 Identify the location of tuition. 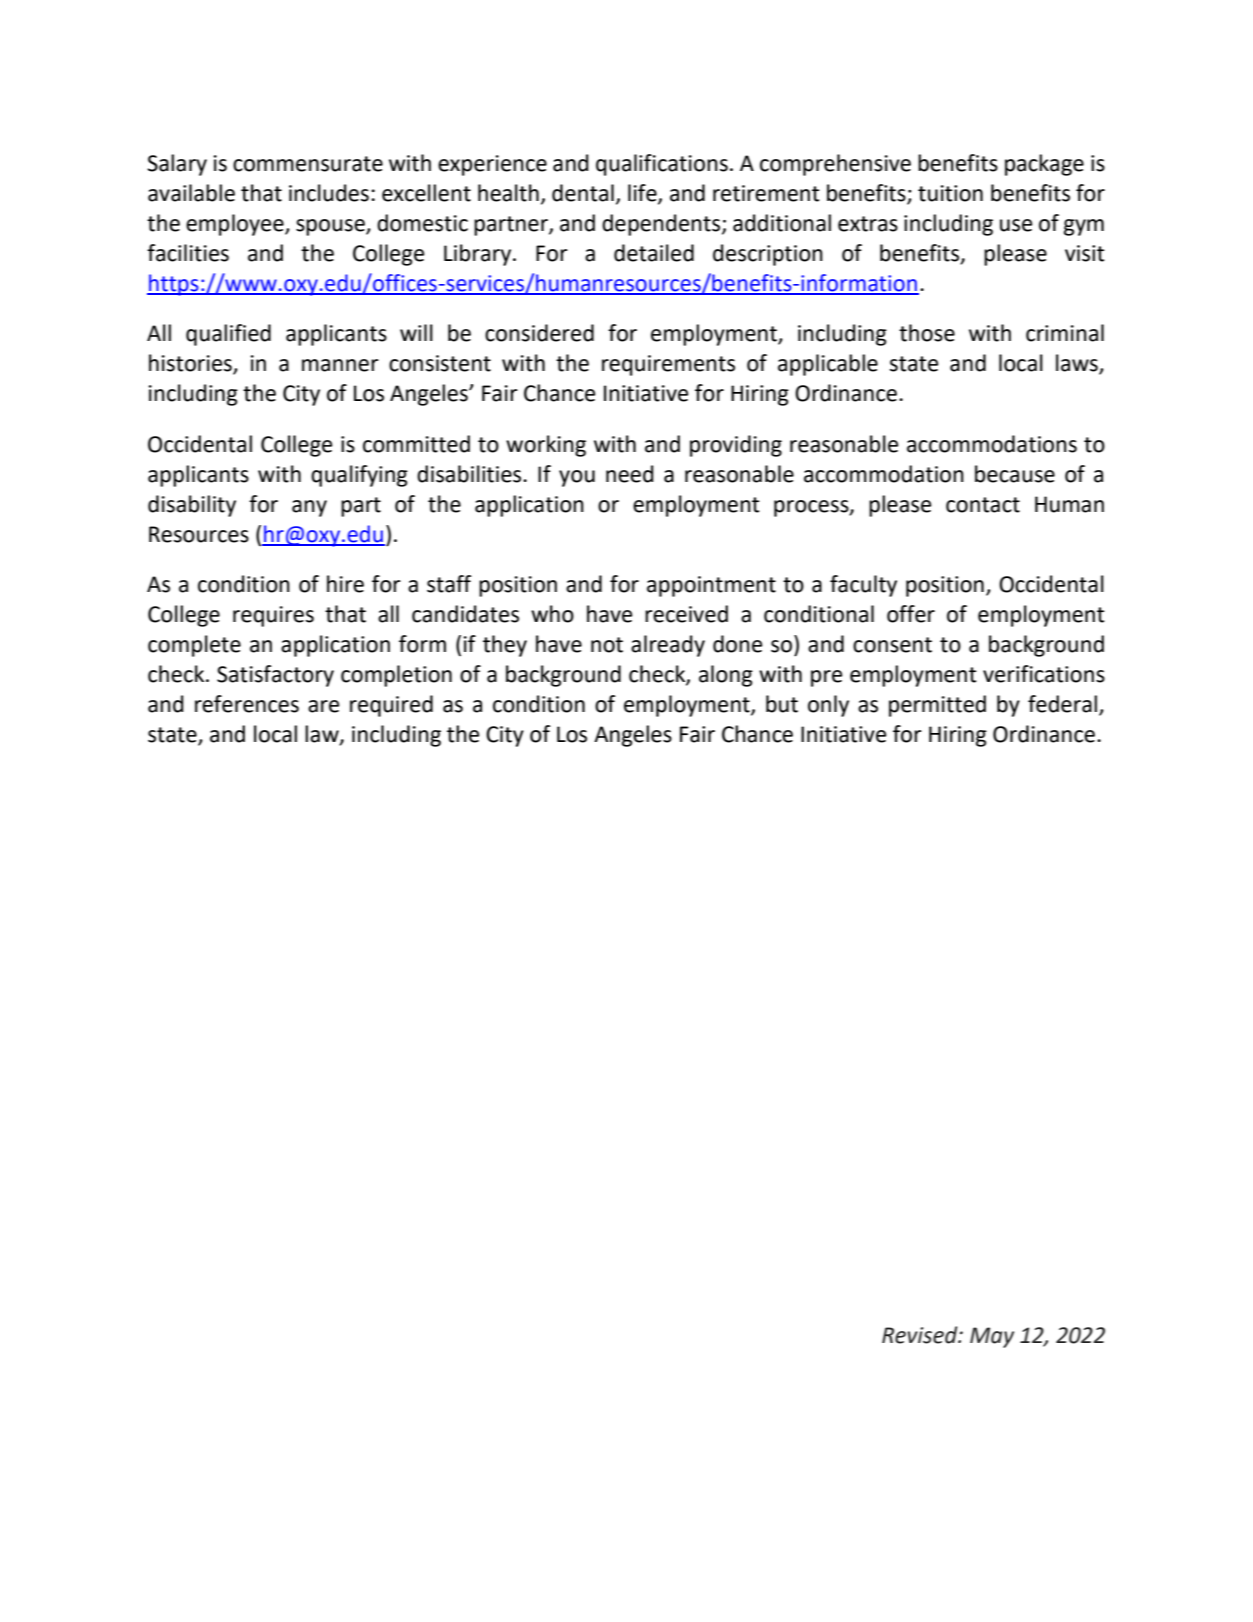
(950, 193).
